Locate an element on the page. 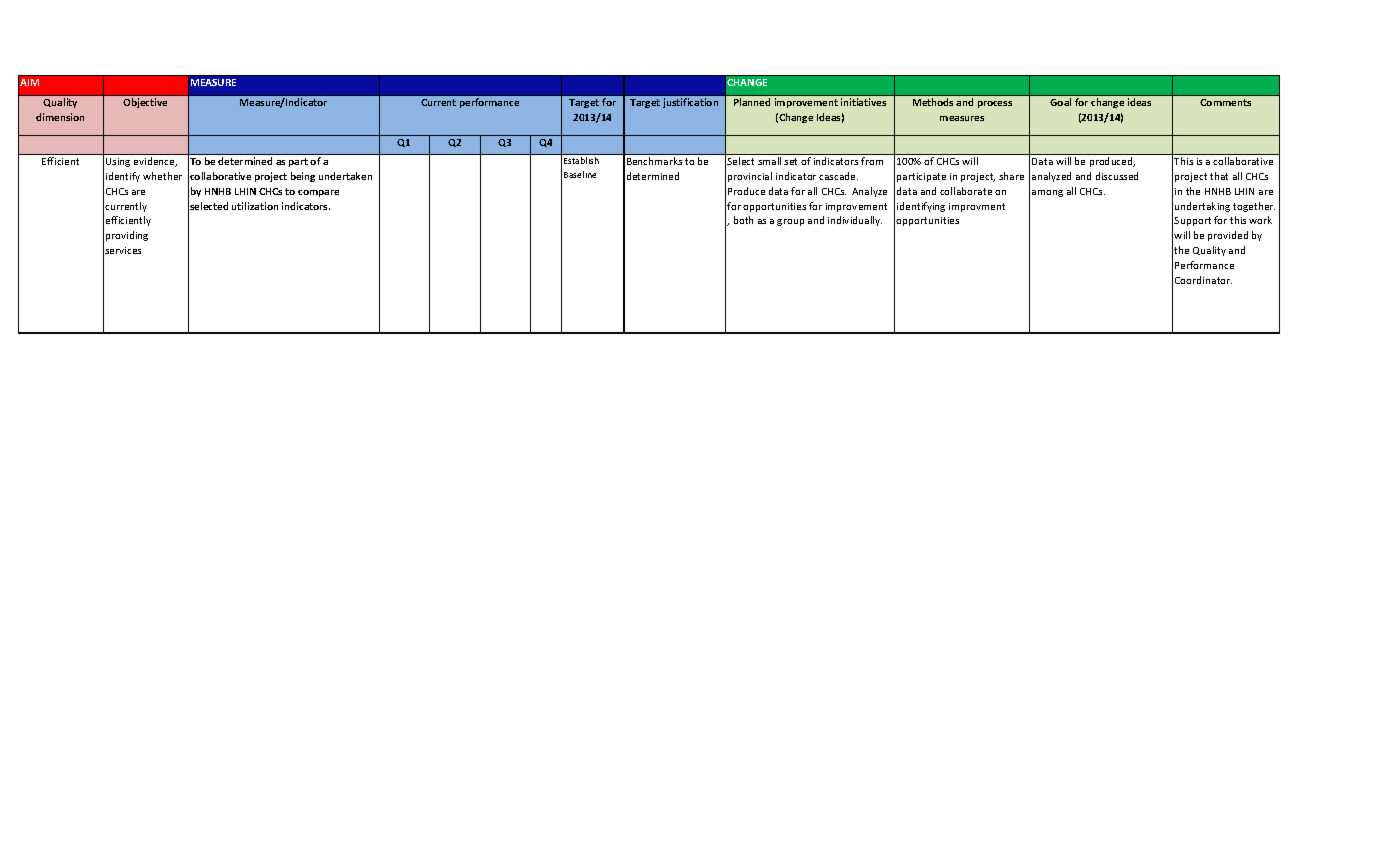 The image size is (1400, 850). provincial is located at coordinates (750, 177).
